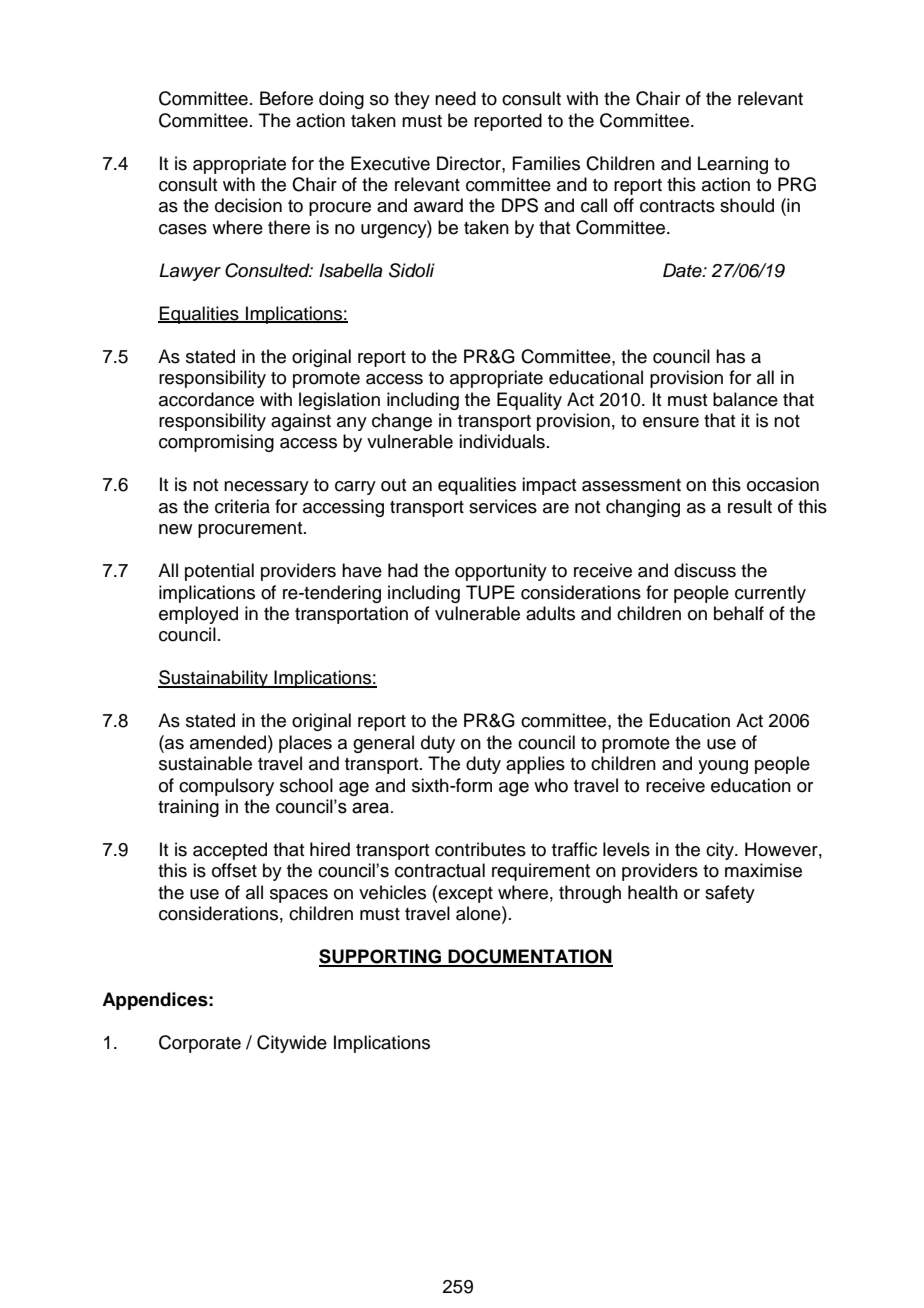  Describe the element at coordinates (683, 270) in the document. I see `Date` at that location.
